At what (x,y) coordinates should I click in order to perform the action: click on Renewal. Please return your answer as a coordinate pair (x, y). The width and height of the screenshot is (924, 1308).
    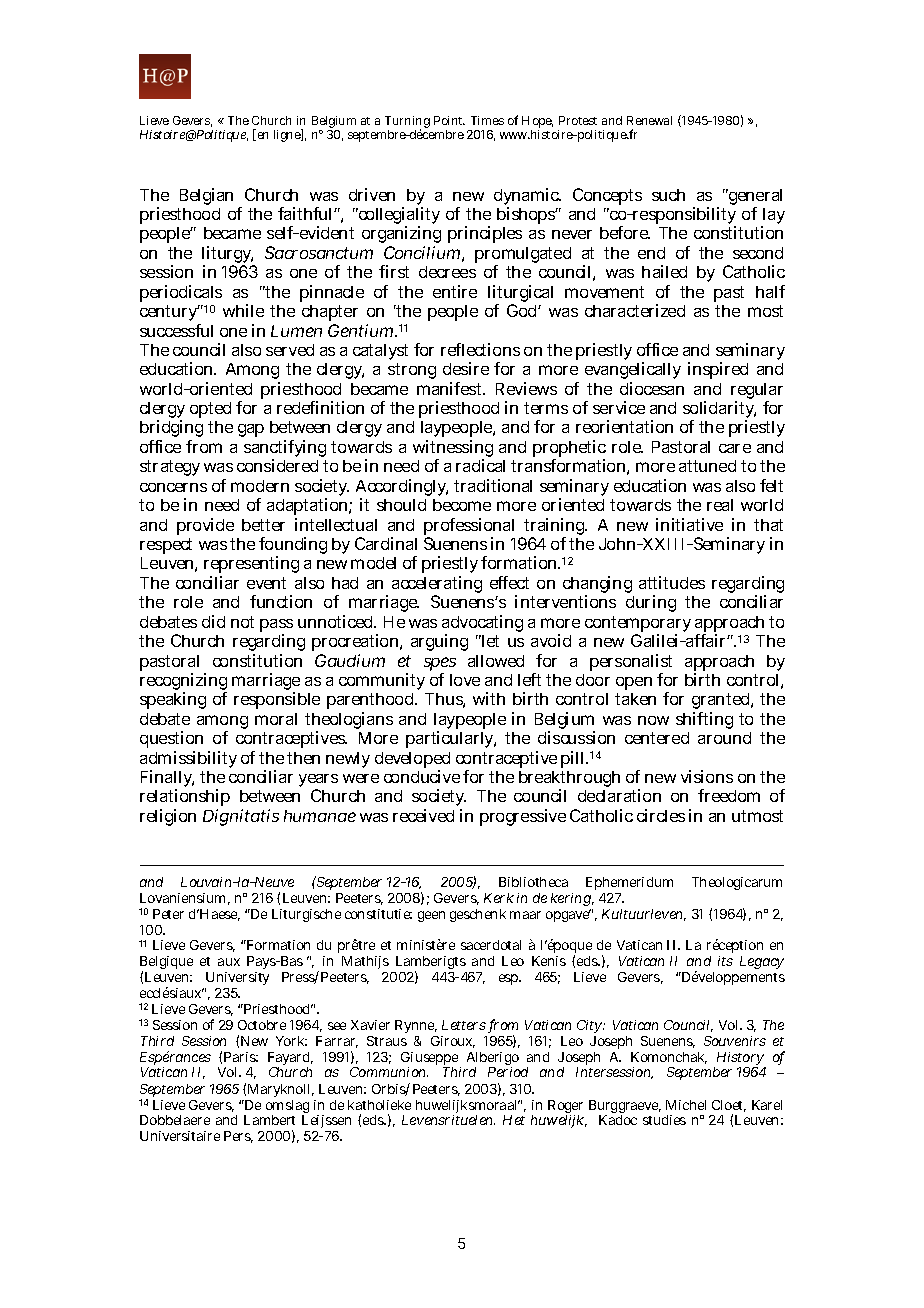
    Looking at the image, I should click on (649, 120).
